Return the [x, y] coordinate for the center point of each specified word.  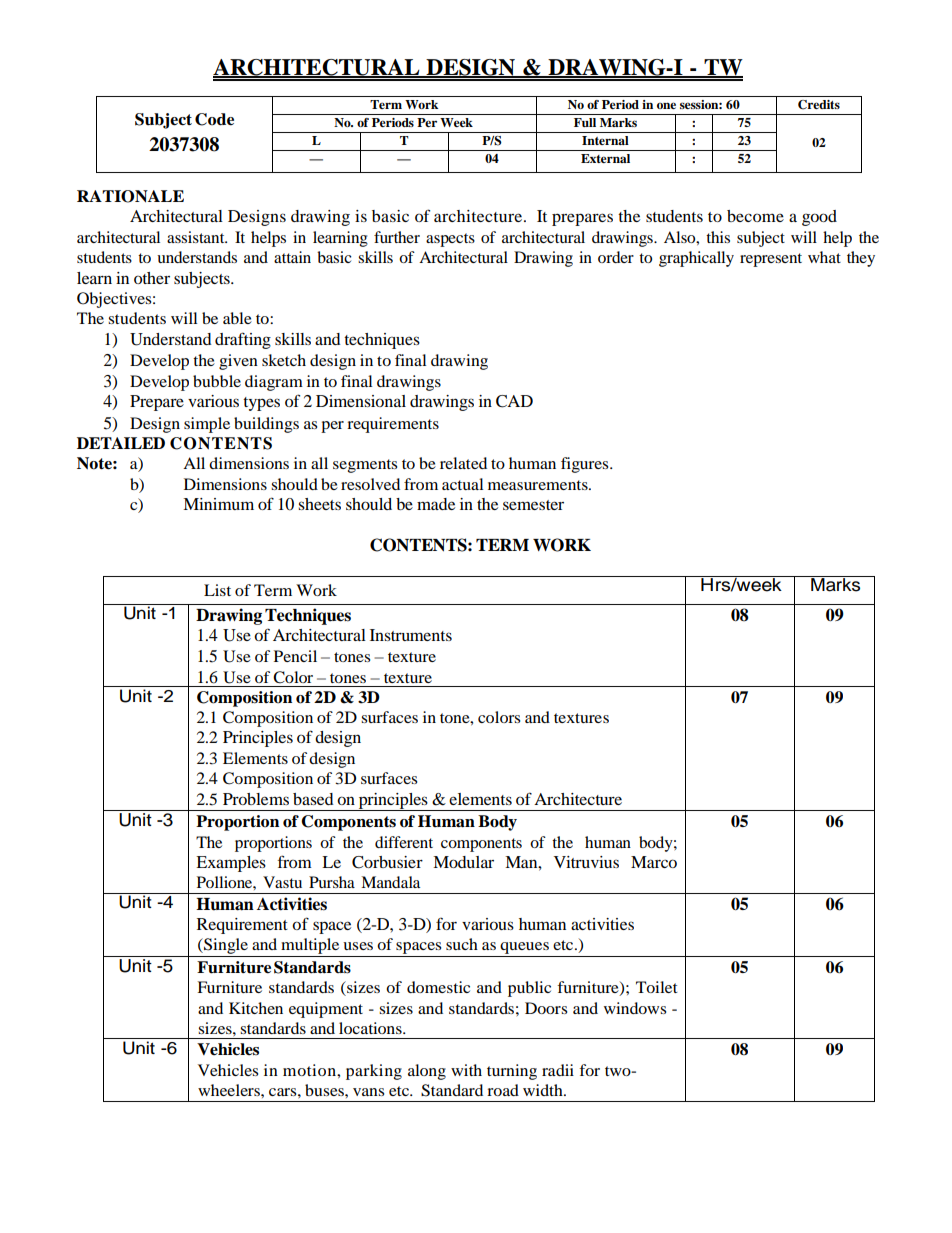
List [217, 590]
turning [512, 1072]
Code [214, 119]
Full [585, 122]
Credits [819, 105]
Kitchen [256, 1008]
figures [586, 465]
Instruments [411, 635]
